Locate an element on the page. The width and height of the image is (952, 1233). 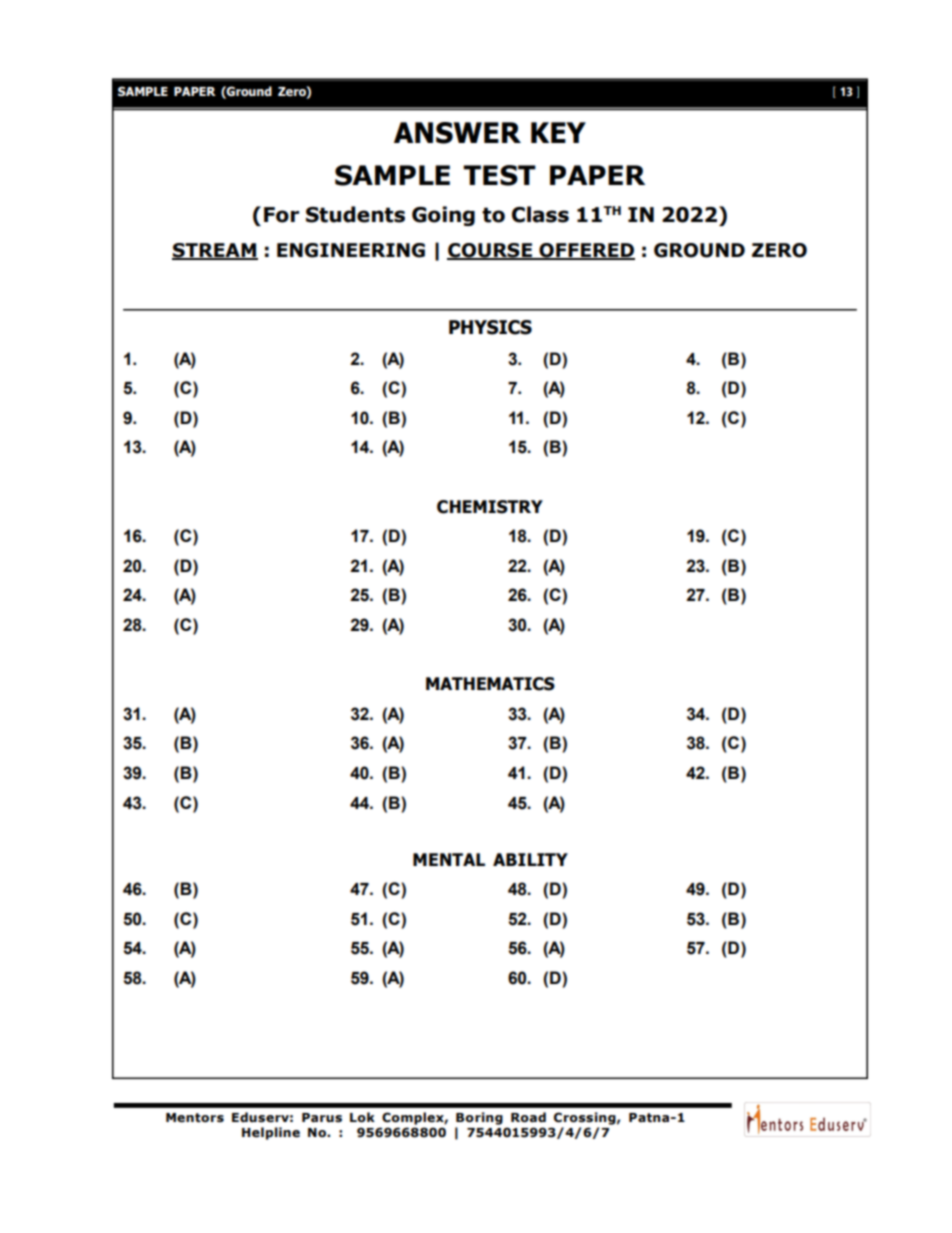
MATHEMATICS is located at coordinates (490, 684).
